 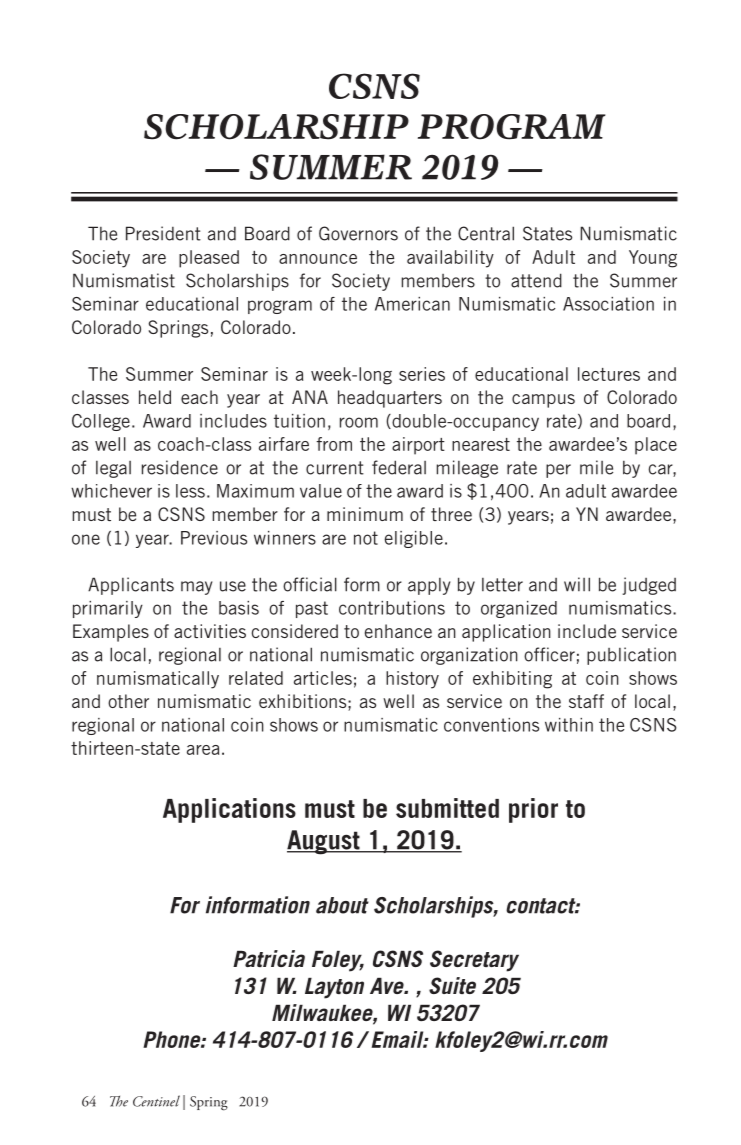 I want to click on President, so click(x=163, y=233).
